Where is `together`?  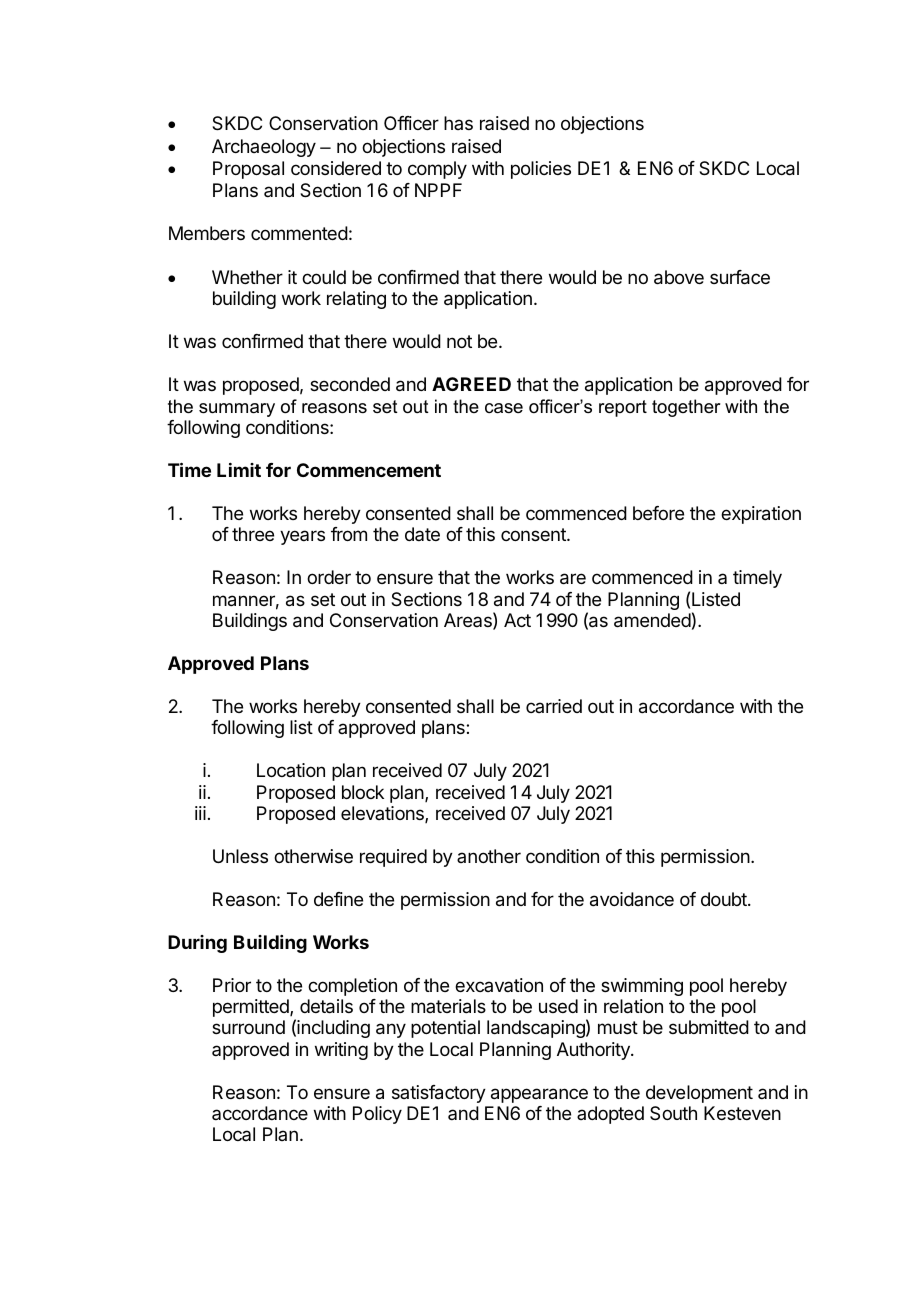
together is located at coordinates (686, 408).
